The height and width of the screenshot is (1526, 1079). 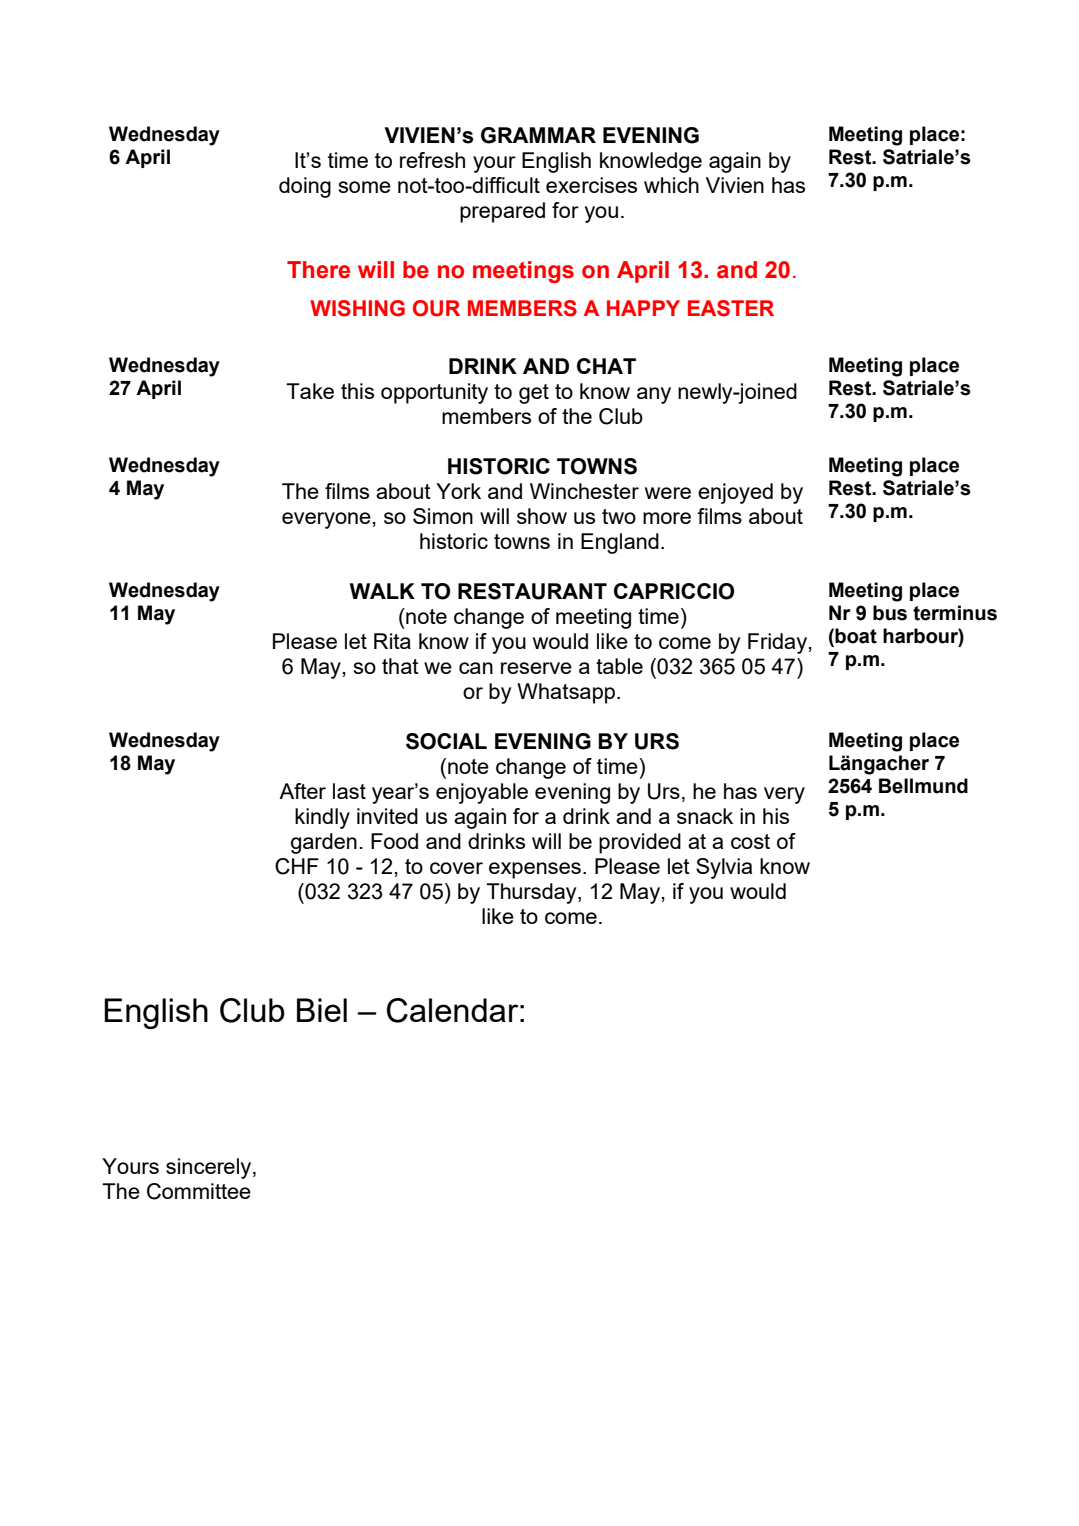 I want to click on get, so click(x=534, y=394).
